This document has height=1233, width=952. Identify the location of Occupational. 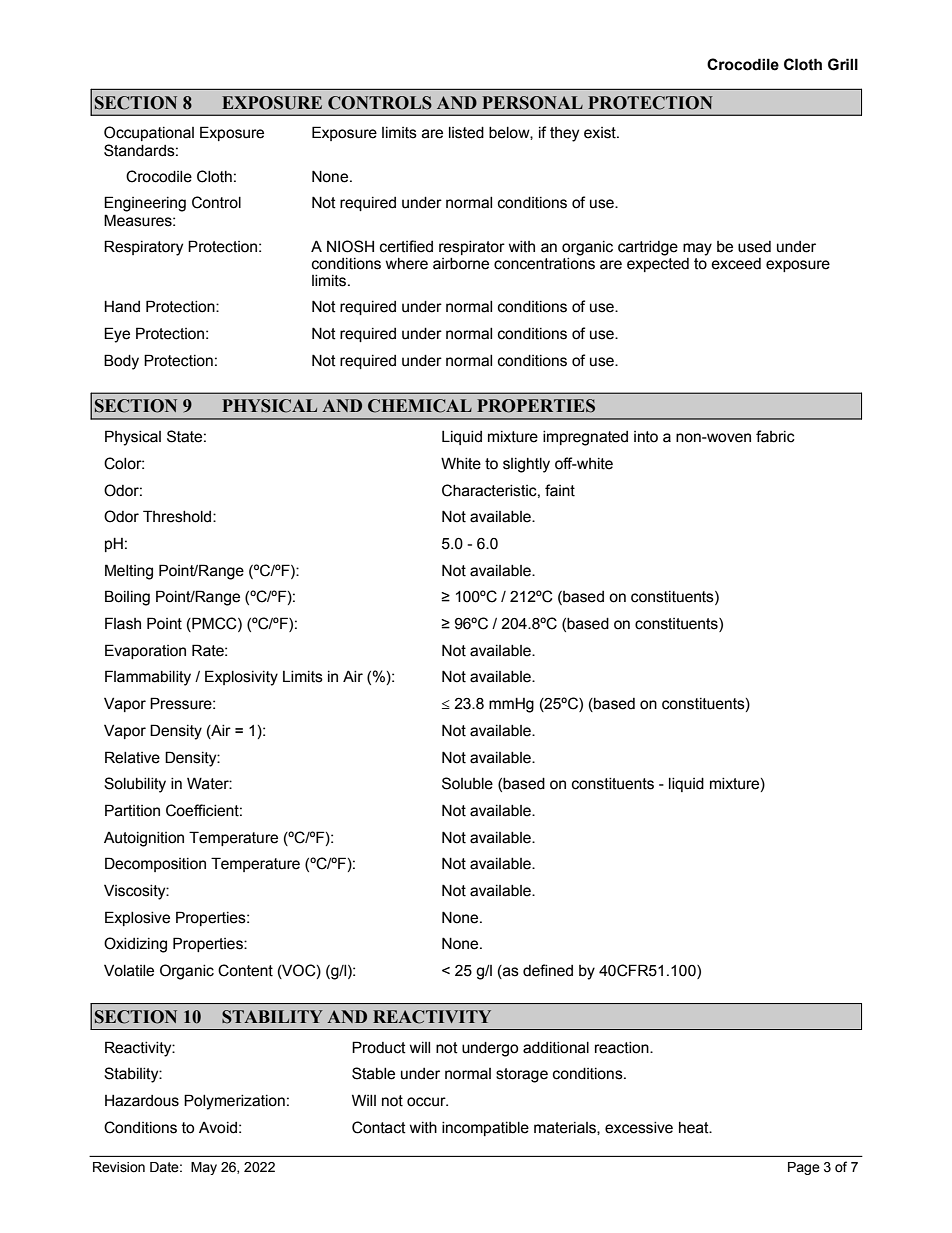
(149, 133).
